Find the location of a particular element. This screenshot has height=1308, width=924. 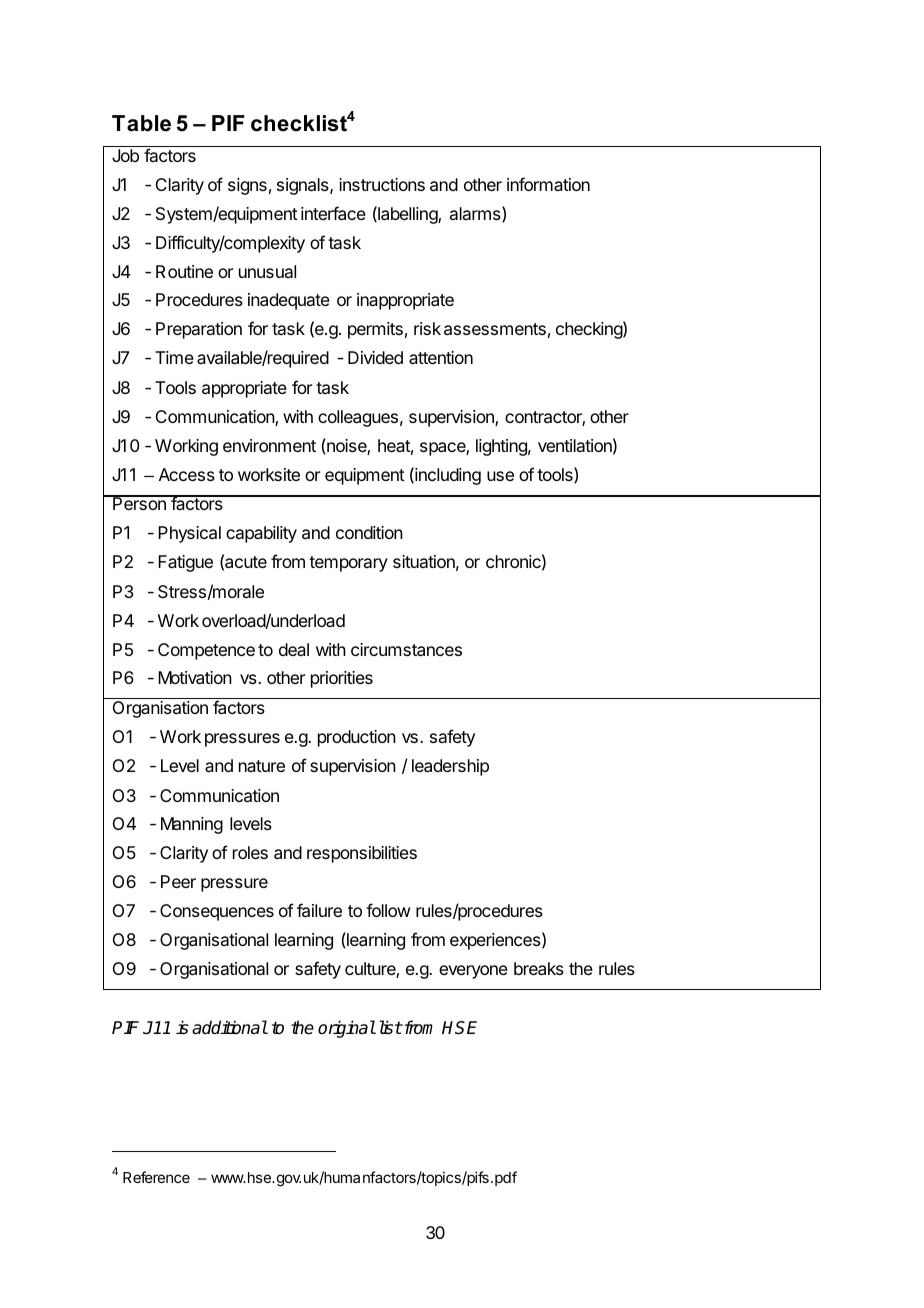

information is located at coordinates (548, 184).
